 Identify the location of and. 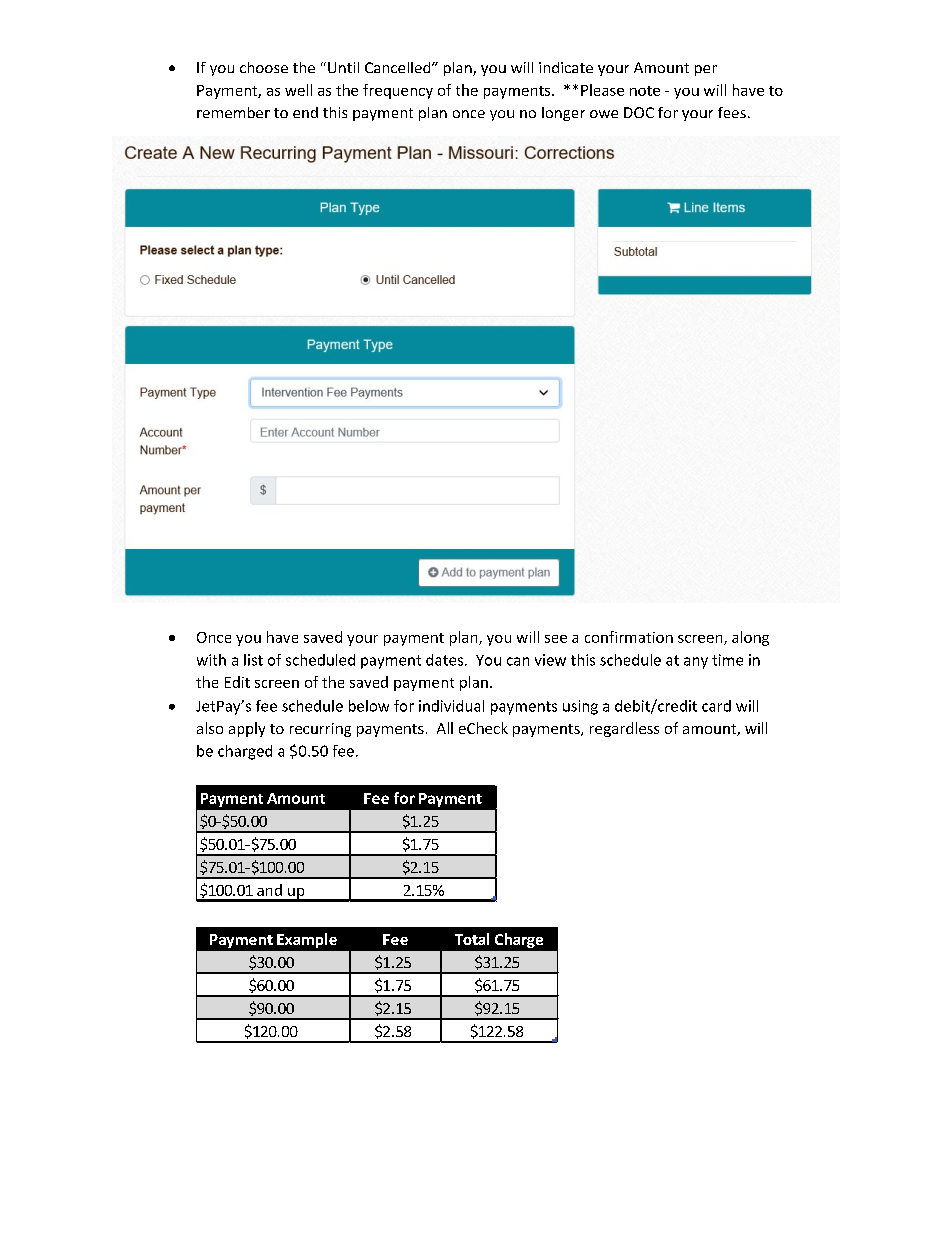
(269, 890).
